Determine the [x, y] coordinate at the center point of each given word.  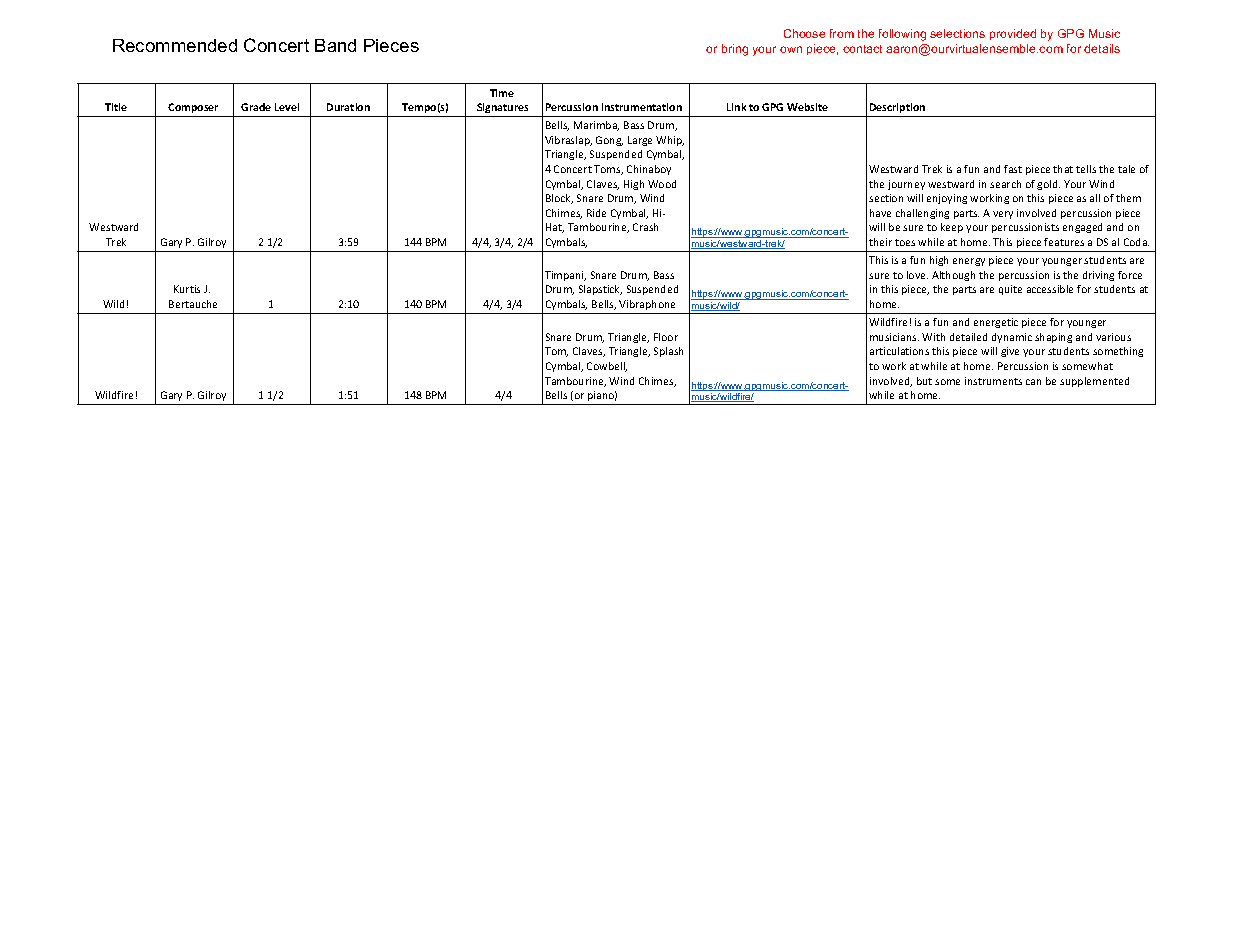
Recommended [175, 45]
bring [735, 50]
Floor [666, 337]
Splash [668, 352]
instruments [993, 381]
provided [1013, 34]
